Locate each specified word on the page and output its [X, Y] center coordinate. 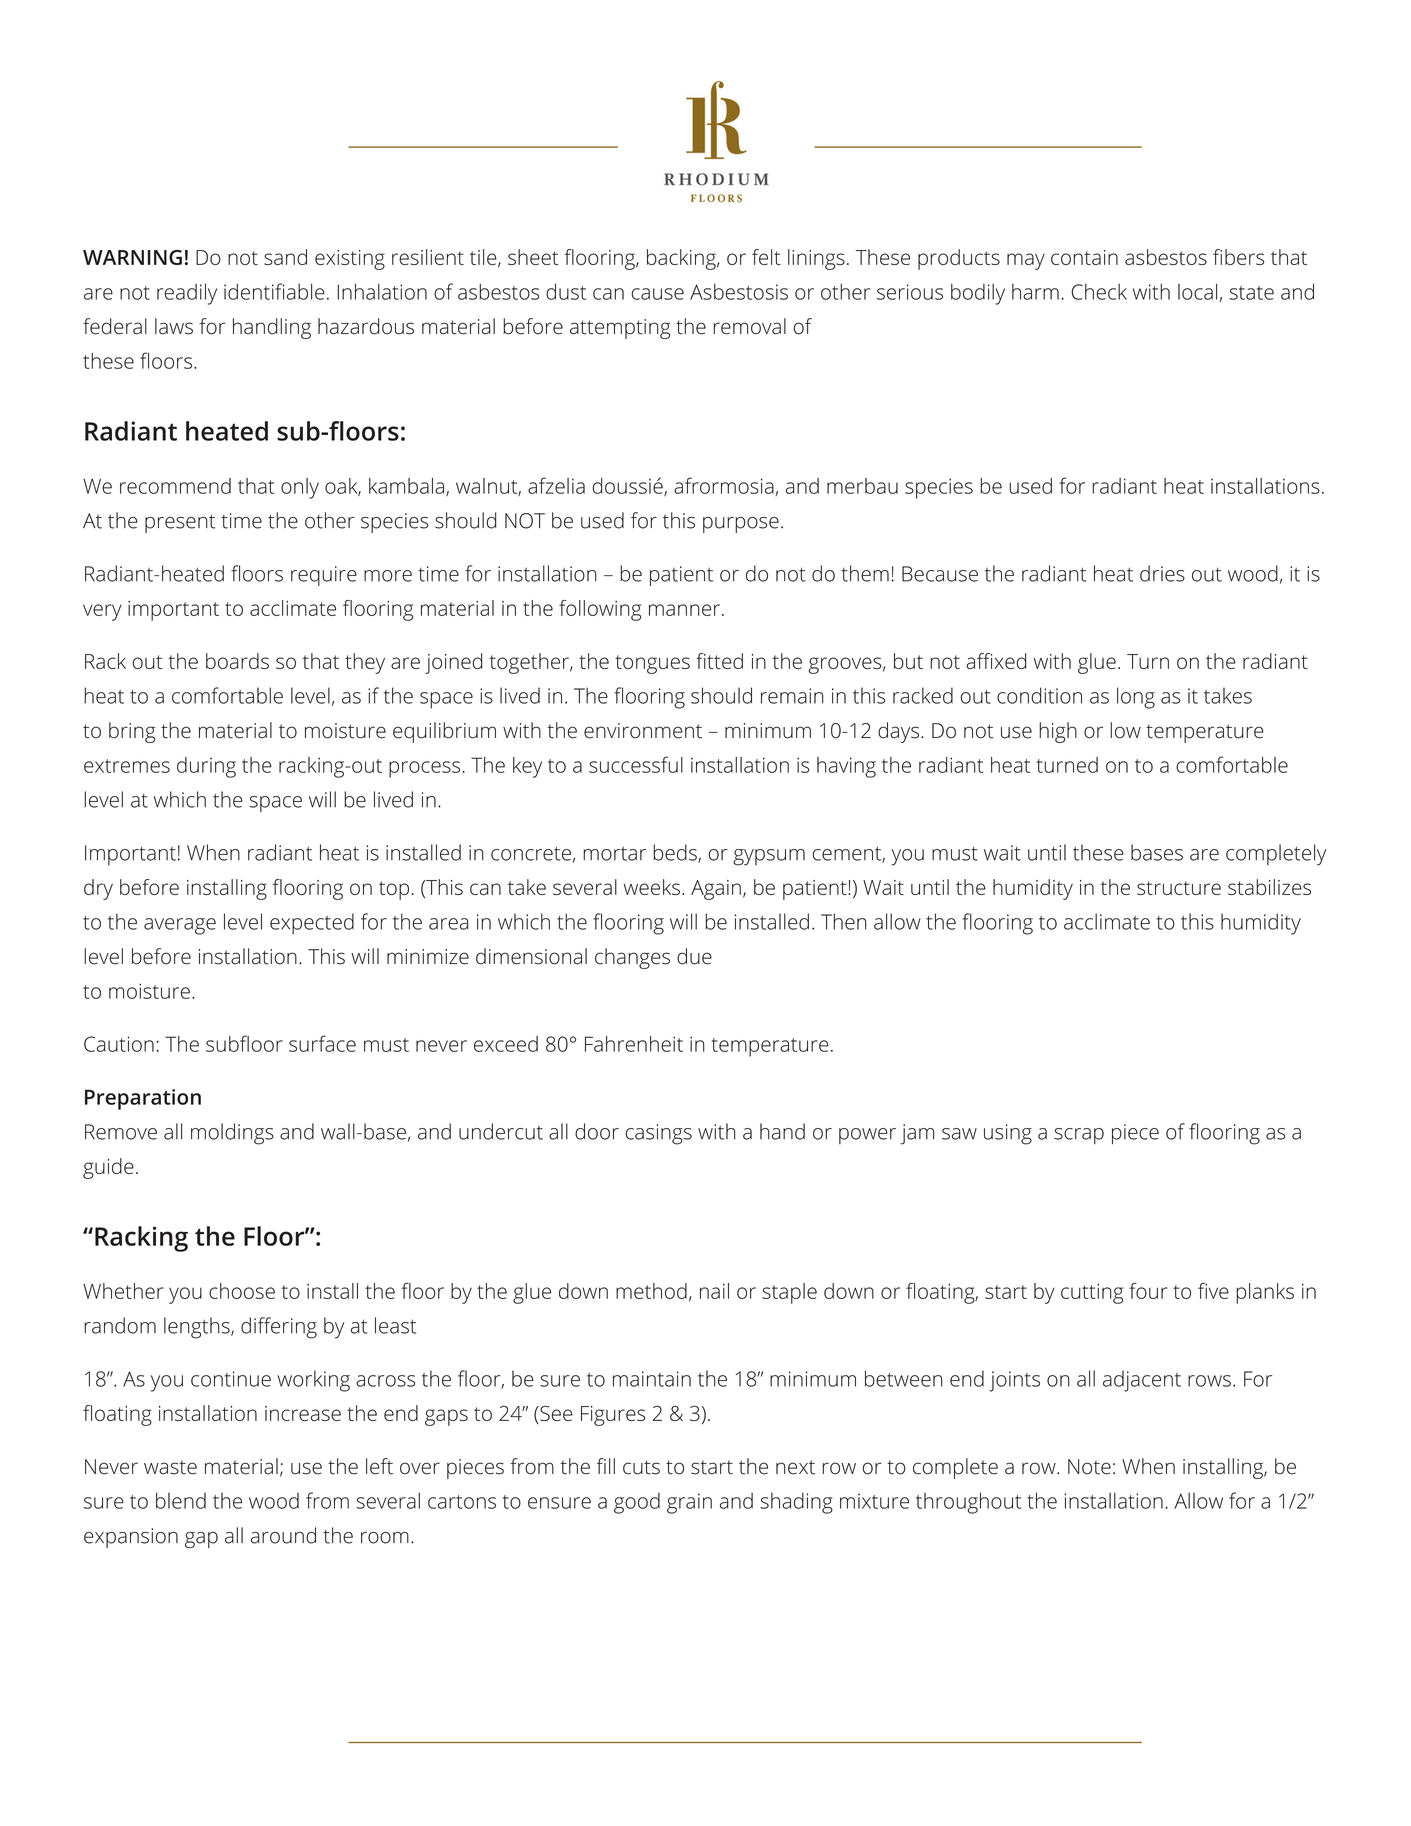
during [206, 767]
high [1058, 732]
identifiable [274, 291]
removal [749, 326]
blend [181, 1500]
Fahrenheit [634, 1044]
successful [636, 764]
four [1148, 1291]
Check [1099, 291]
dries [1162, 573]
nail [714, 1291]
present [180, 523]
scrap [1079, 1136]
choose [242, 1291]
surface [322, 1043]
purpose [741, 525]
